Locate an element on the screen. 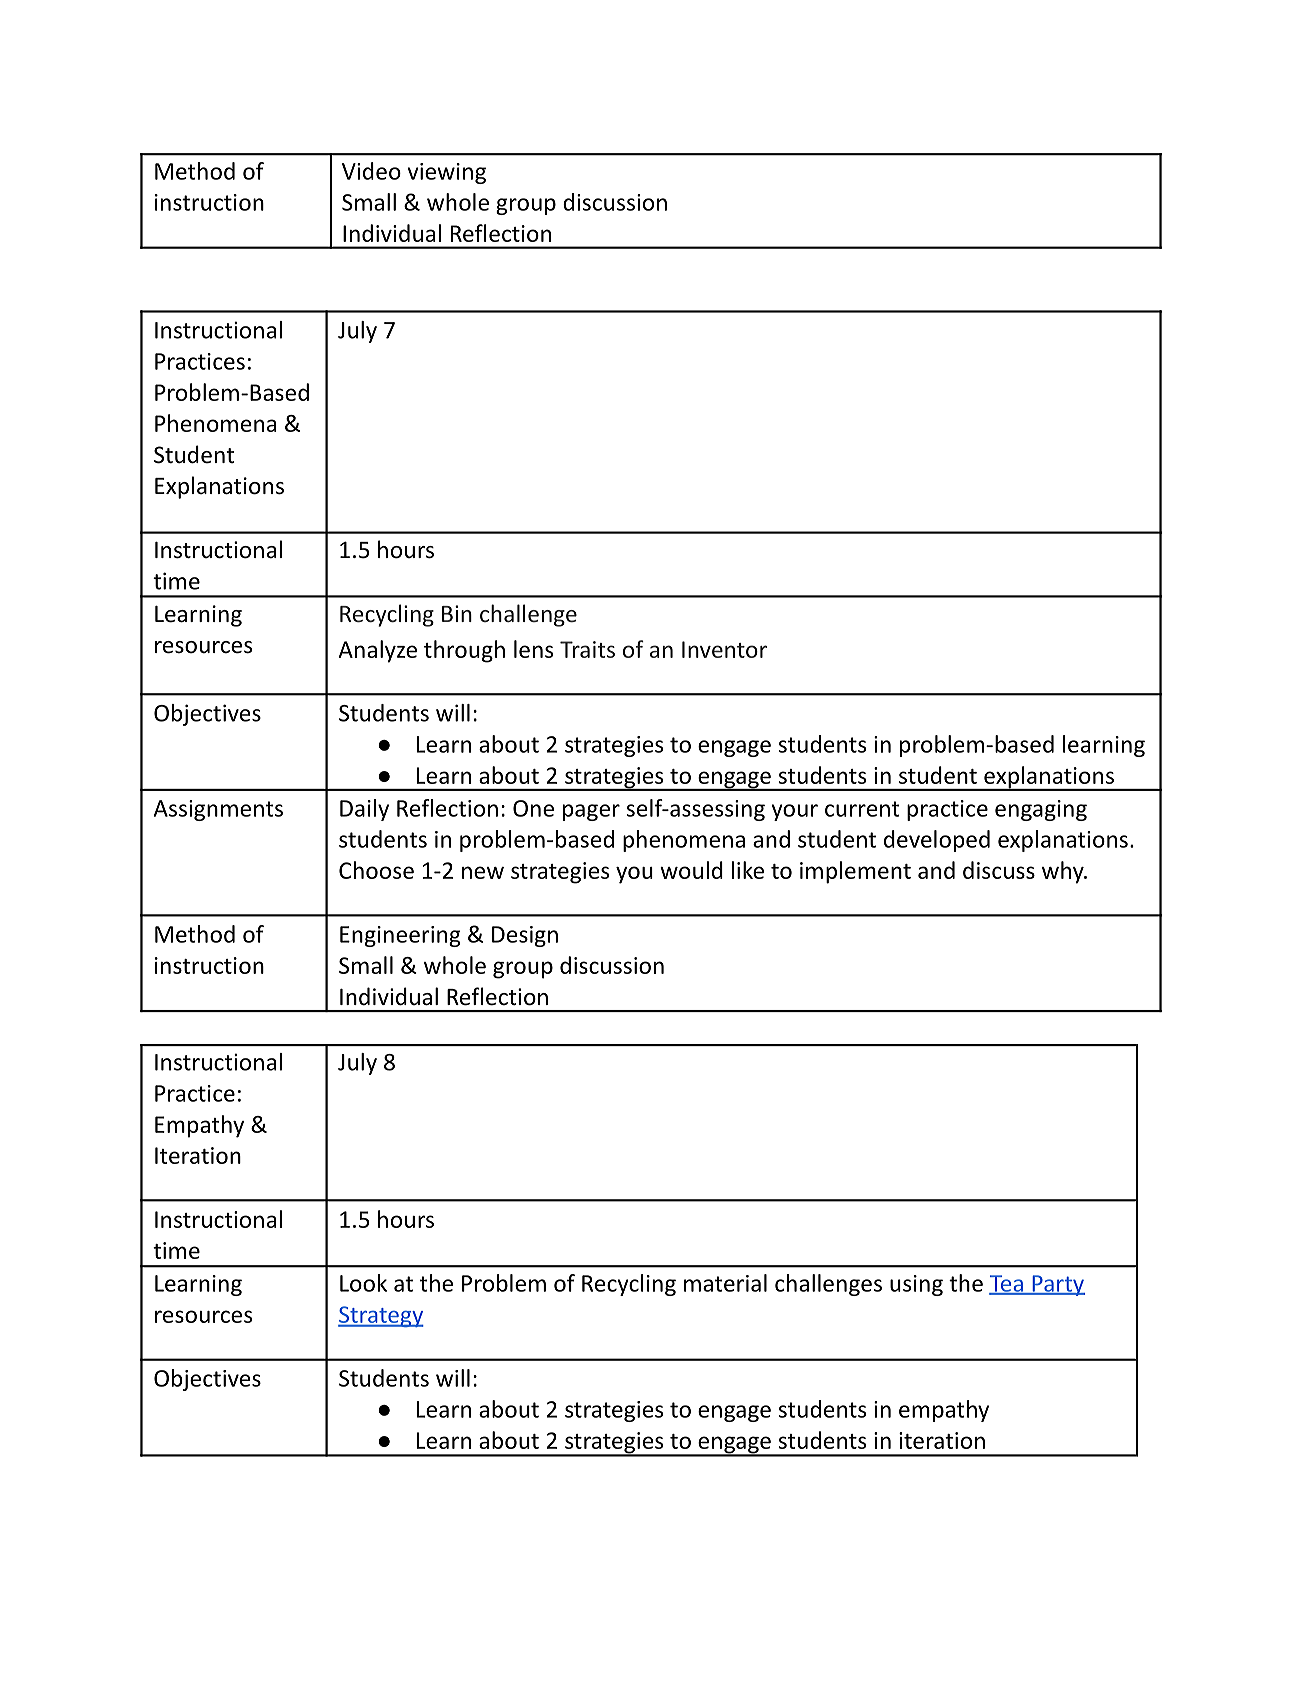 This screenshot has height=1684, width=1302. Traits is located at coordinates (587, 649).
